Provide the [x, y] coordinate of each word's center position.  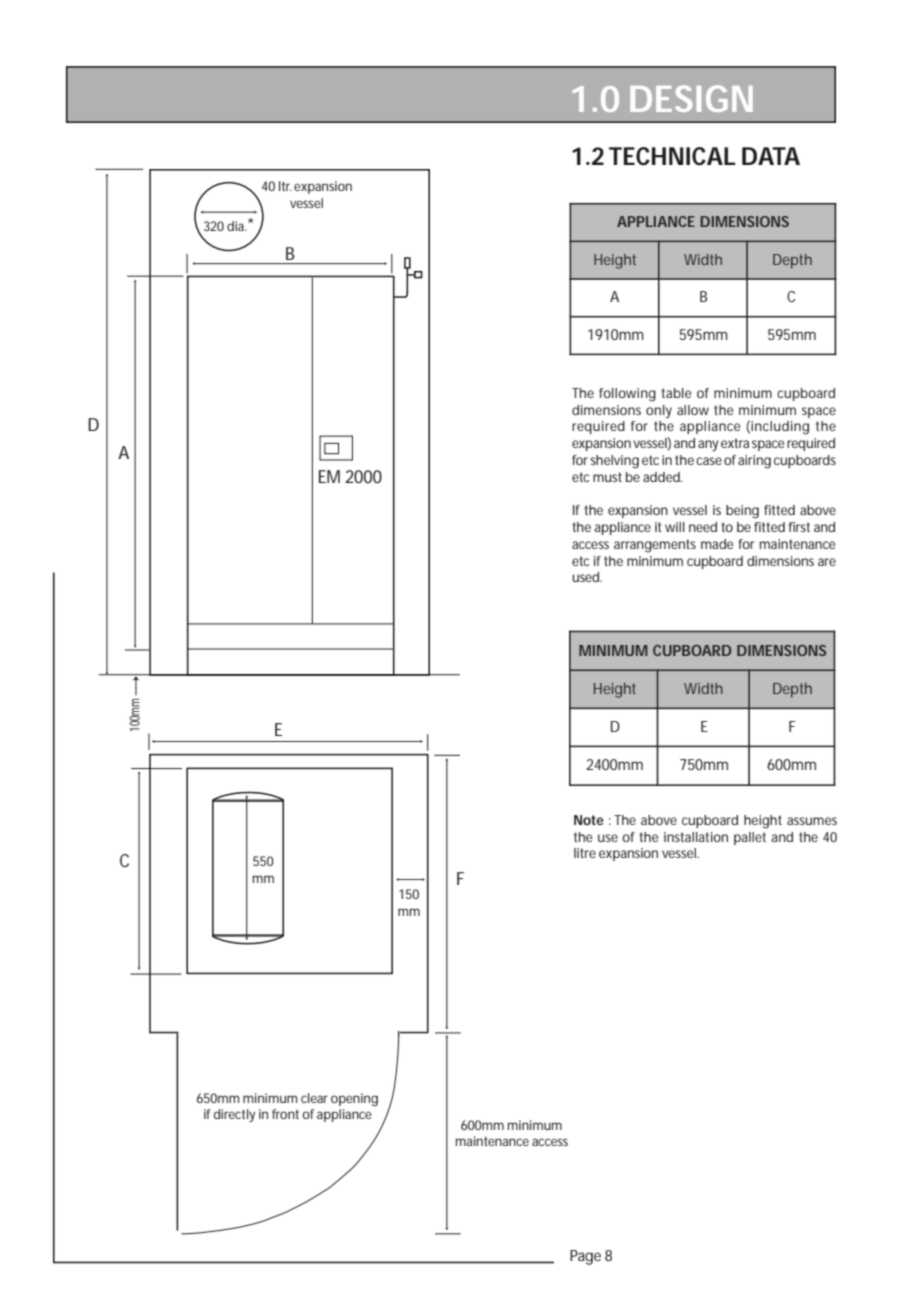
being [742, 512]
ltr [285, 186]
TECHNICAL [672, 156]
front [285, 1114]
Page [585, 1257]
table [676, 393]
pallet [750, 838]
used [586, 577]
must [607, 477]
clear [314, 1098]
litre [585, 853]
